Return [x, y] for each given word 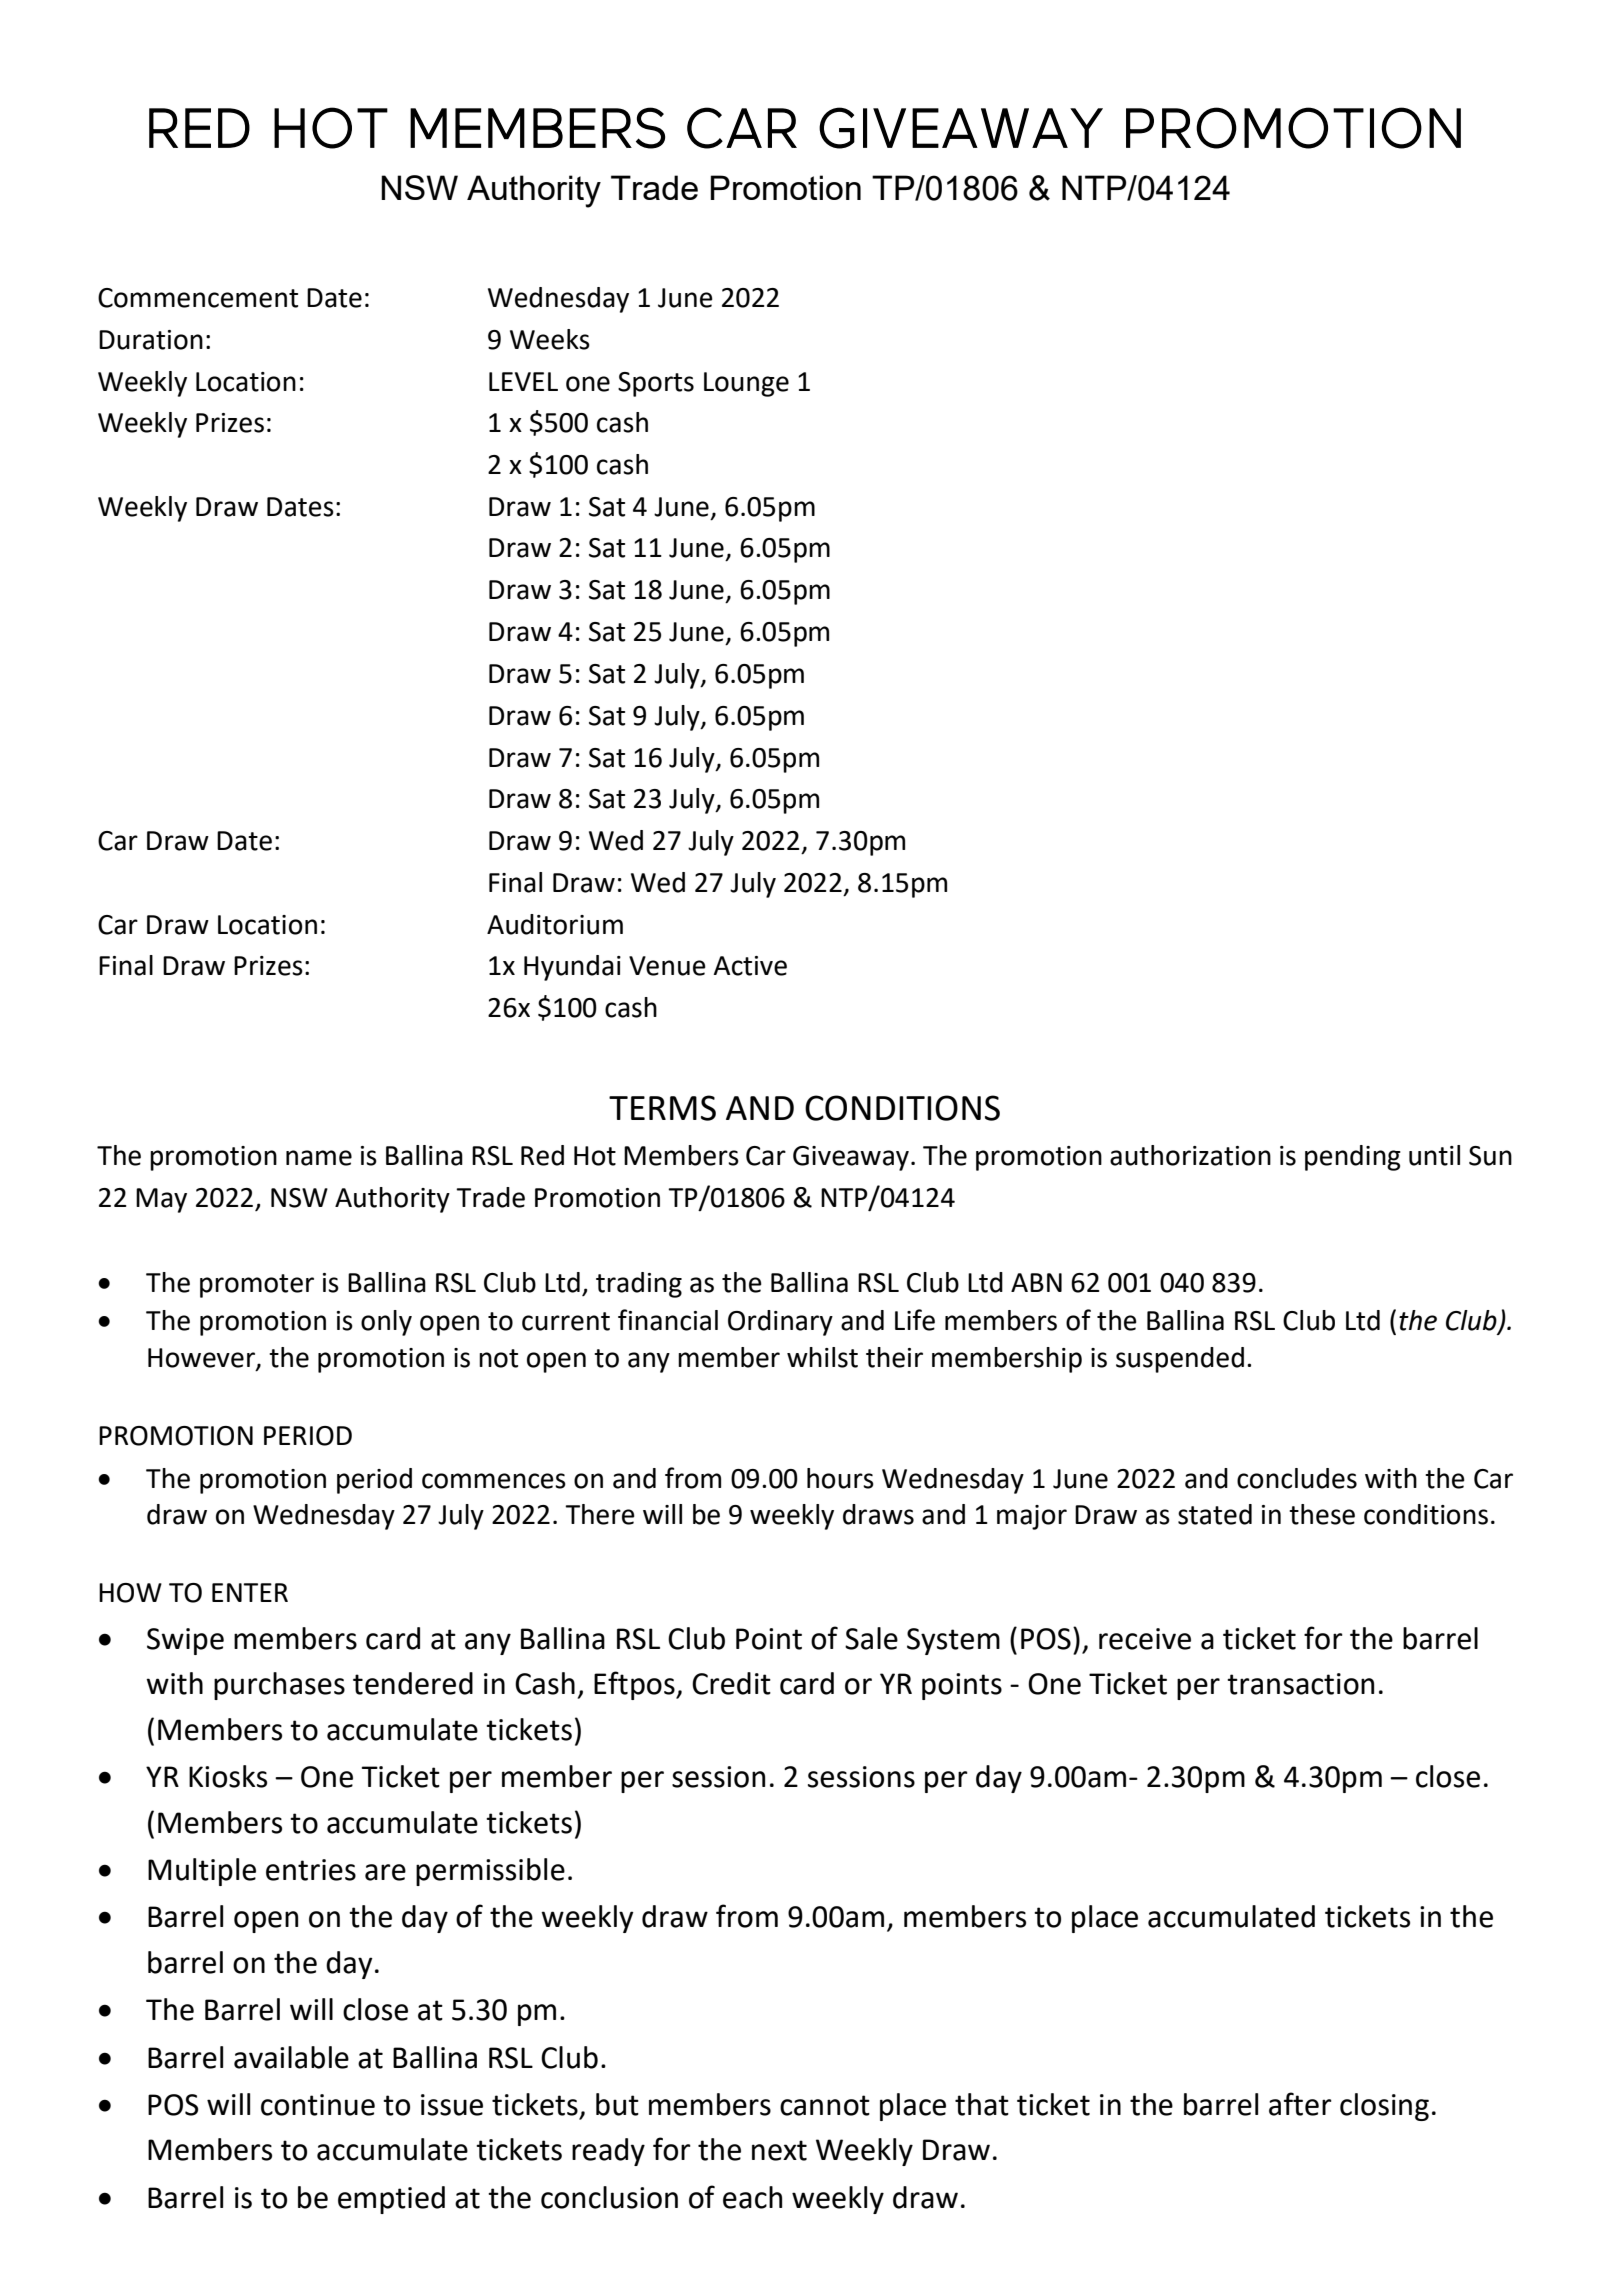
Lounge [746, 384]
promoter [257, 1286]
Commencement [198, 298]
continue [318, 2105]
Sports [656, 384]
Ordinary [780, 1323]
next [779, 2150]
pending [1353, 1158]
